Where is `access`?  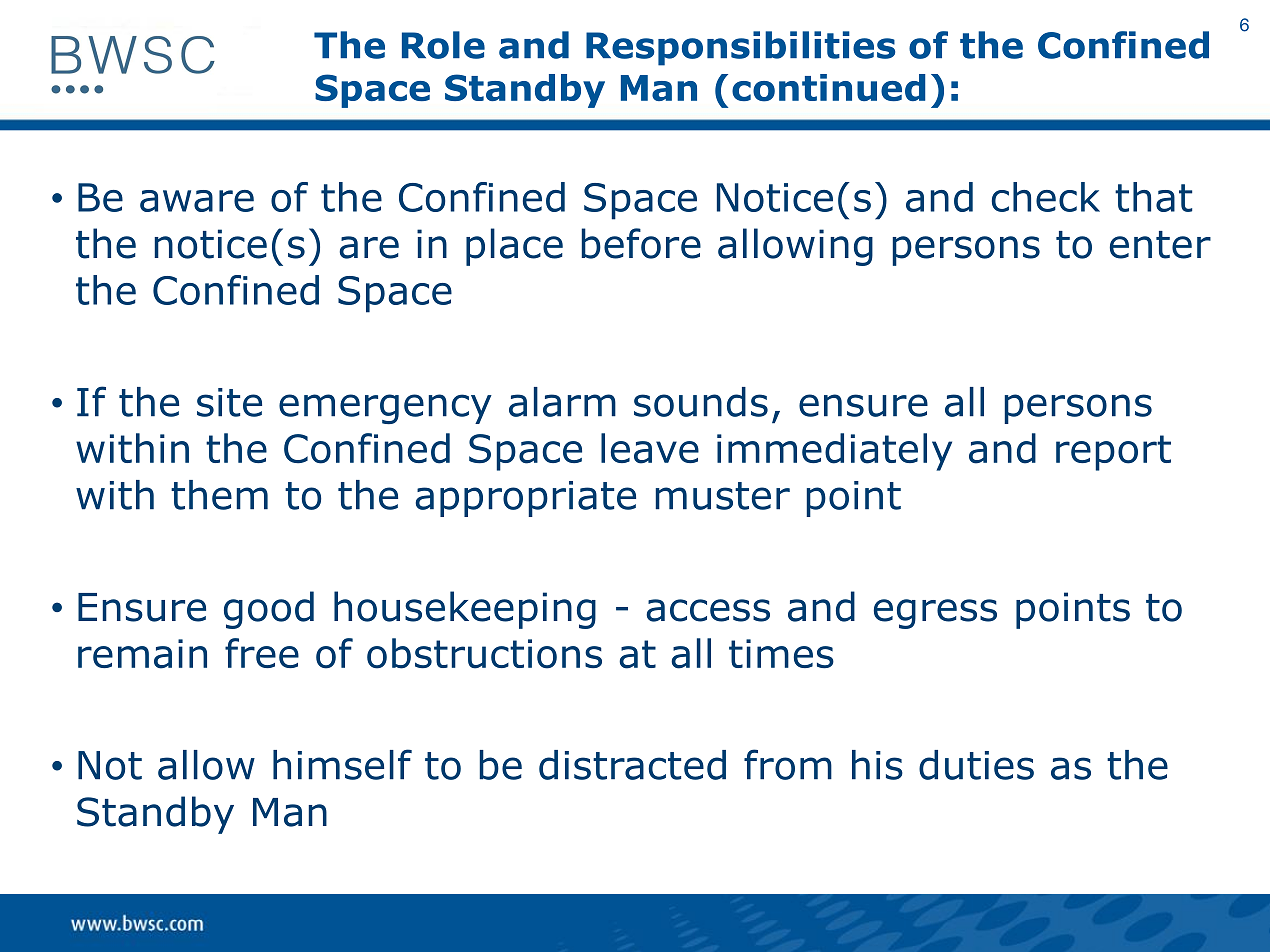
access is located at coordinates (708, 610).
